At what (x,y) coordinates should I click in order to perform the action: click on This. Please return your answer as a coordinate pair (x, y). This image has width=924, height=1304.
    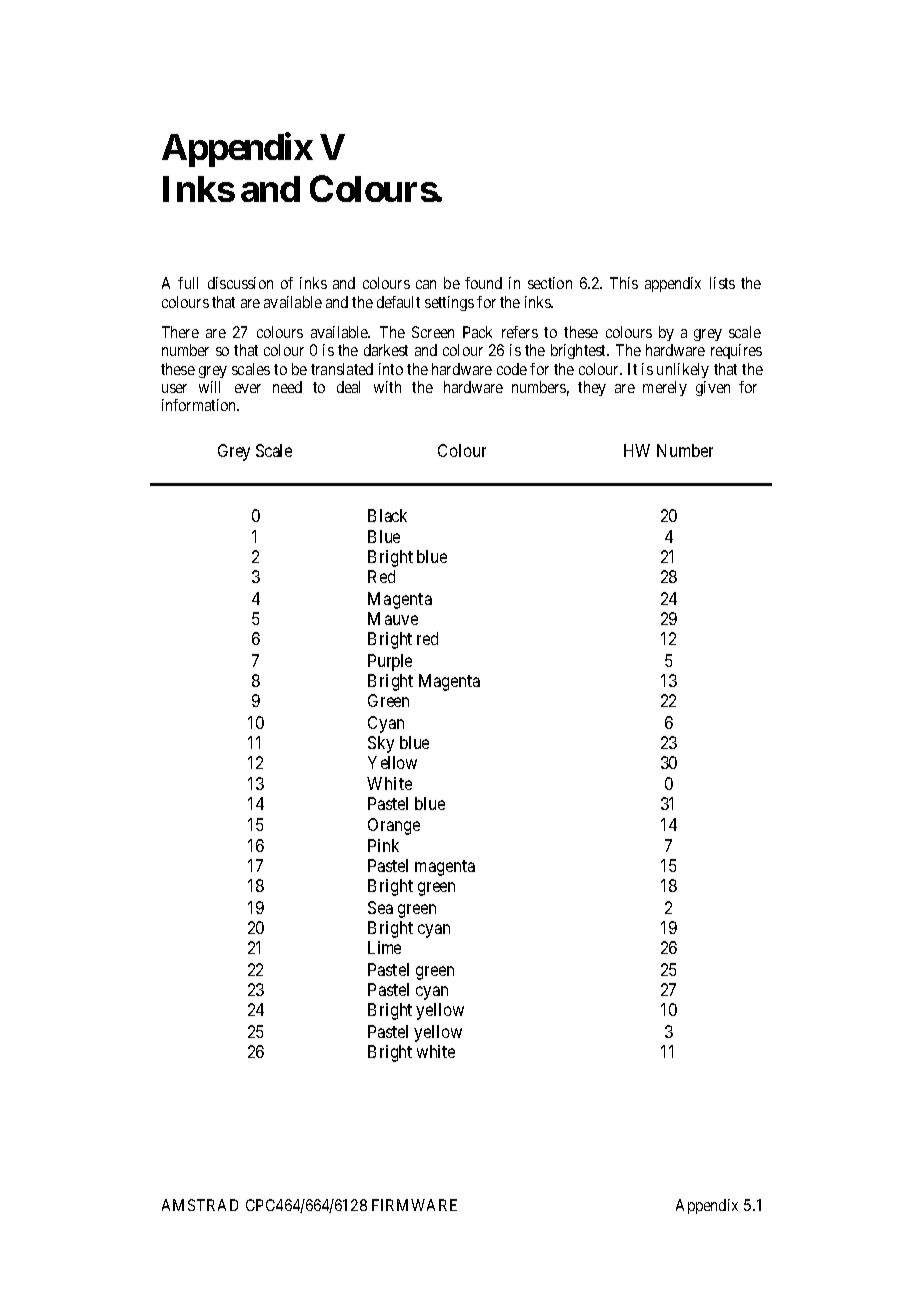
    Looking at the image, I should click on (624, 283).
